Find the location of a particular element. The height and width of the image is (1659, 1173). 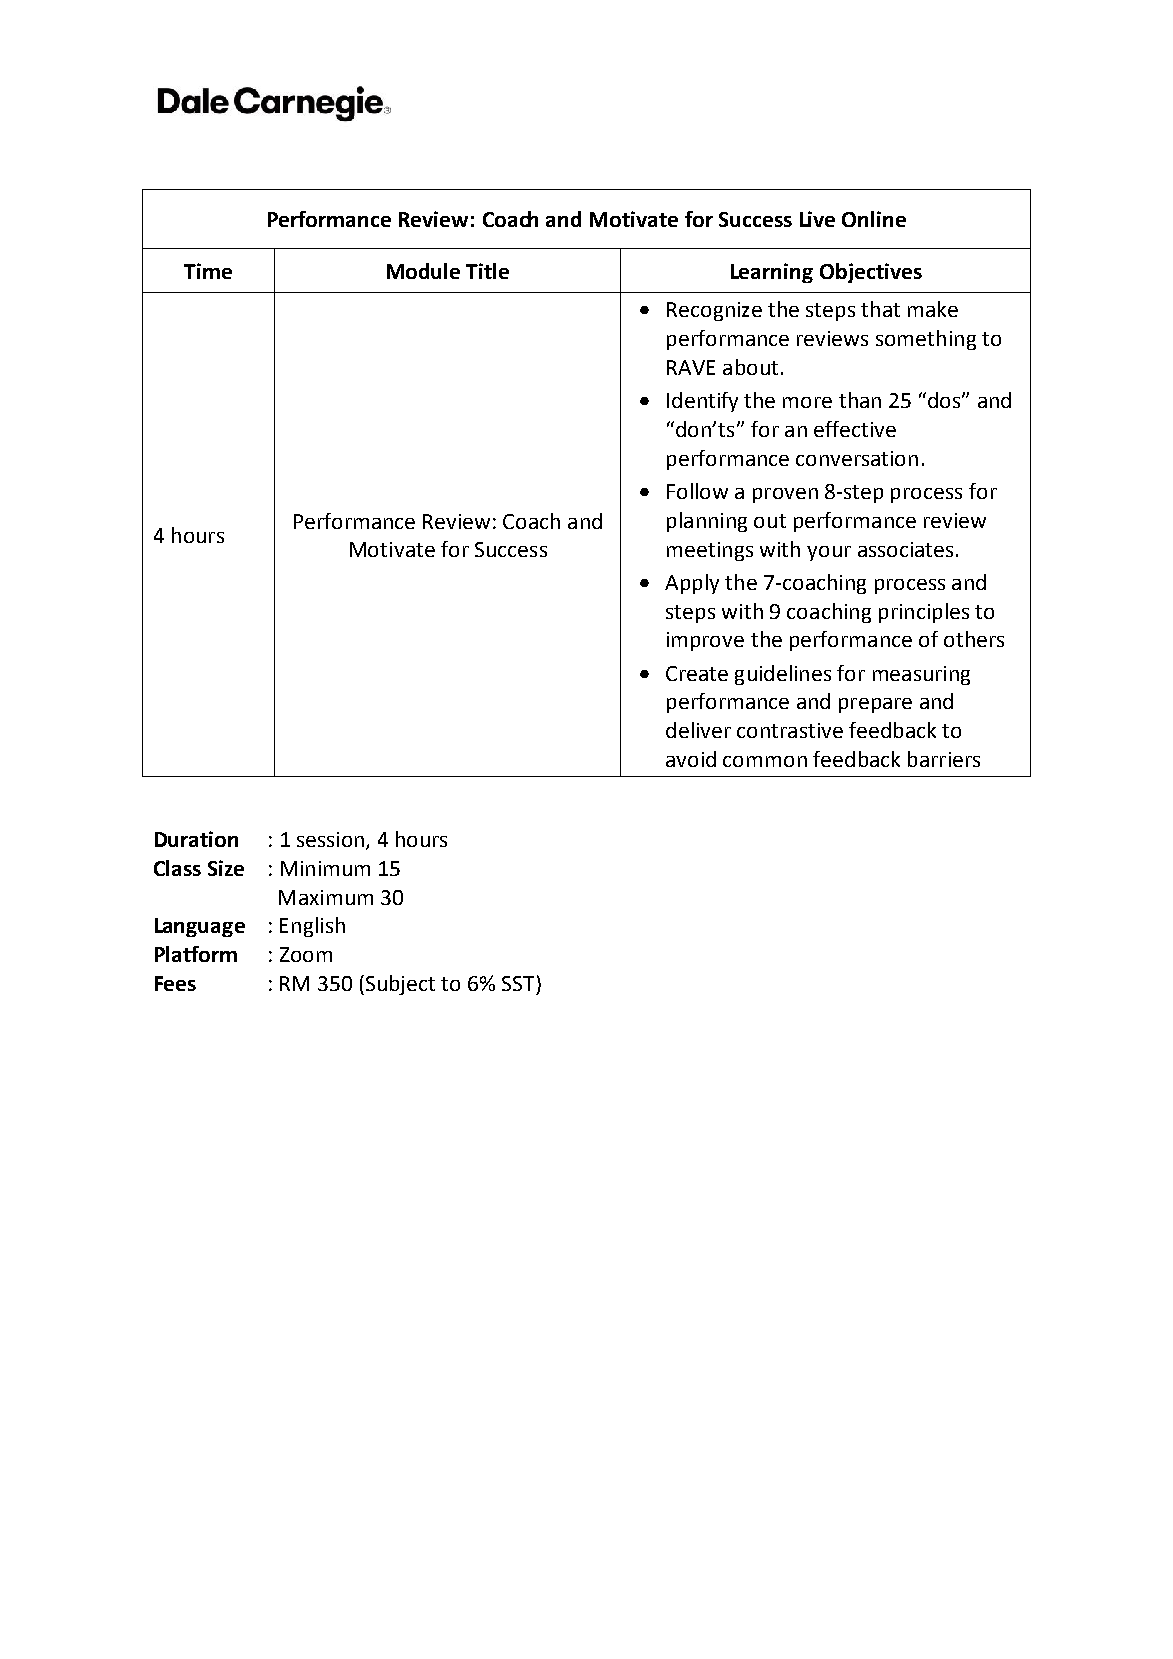

Online is located at coordinates (874, 219).
